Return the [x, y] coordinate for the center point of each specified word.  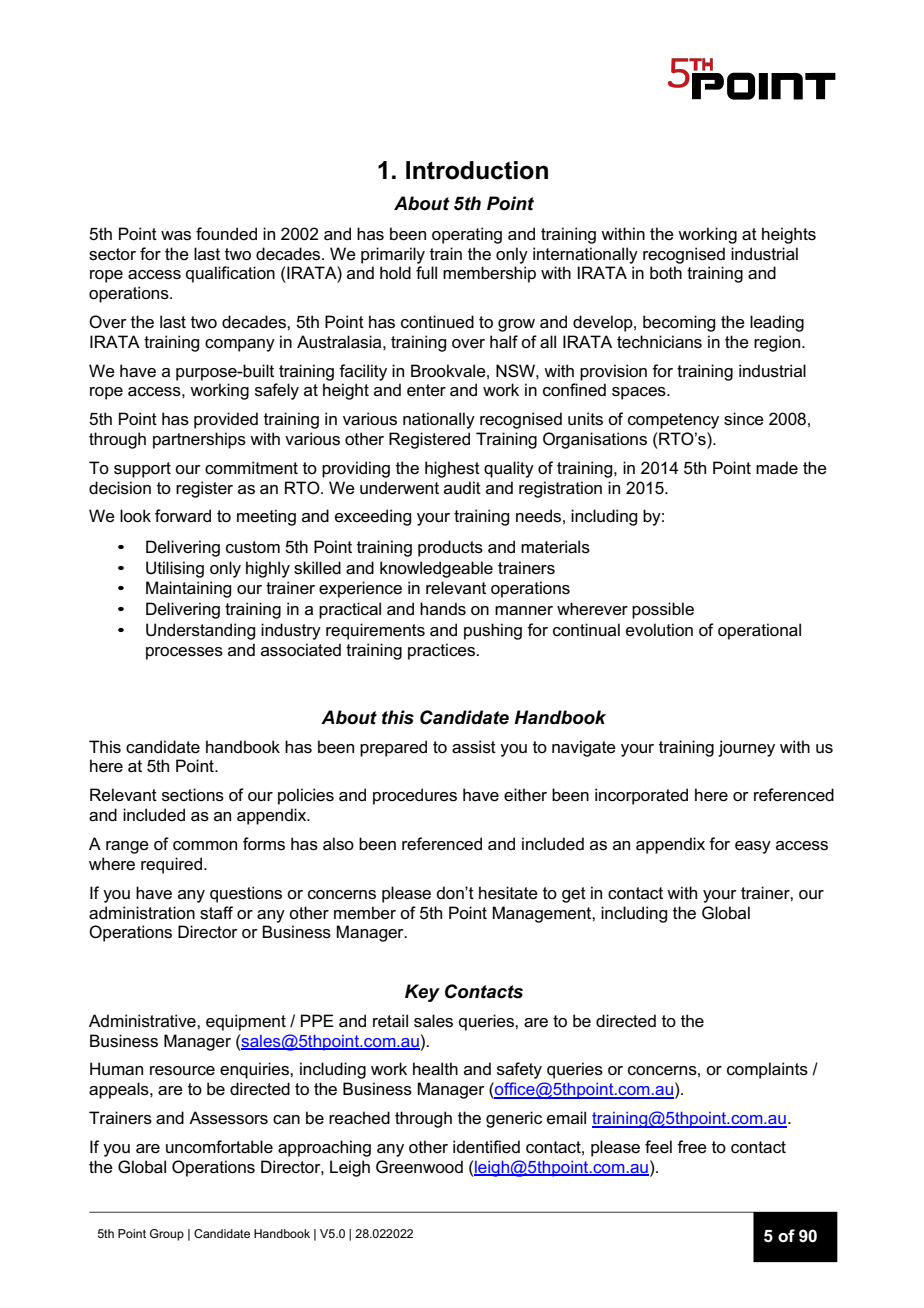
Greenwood [419, 1167]
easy [753, 847]
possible [663, 610]
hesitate [508, 893]
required [173, 865]
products [450, 548]
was [176, 236]
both [666, 273]
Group [167, 1235]
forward [183, 516]
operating [467, 235]
